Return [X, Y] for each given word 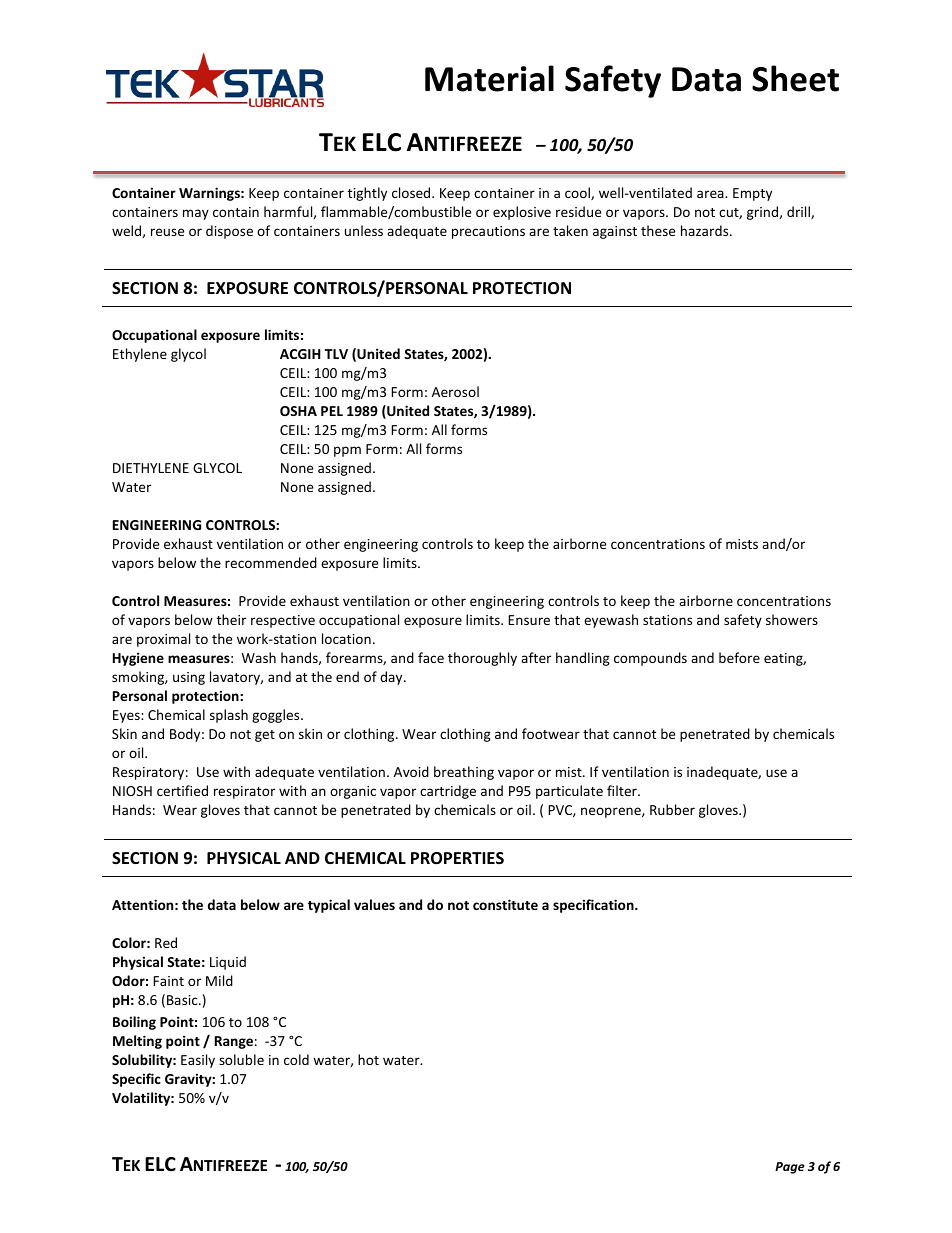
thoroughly [482, 659]
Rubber [672, 809]
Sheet [795, 78]
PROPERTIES [457, 858]
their [231, 619]
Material [489, 78]
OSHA [298, 411]
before [739, 657]
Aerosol [455, 391]
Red [166, 942]
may [196, 214]
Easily [198, 1061]
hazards [706, 230]
